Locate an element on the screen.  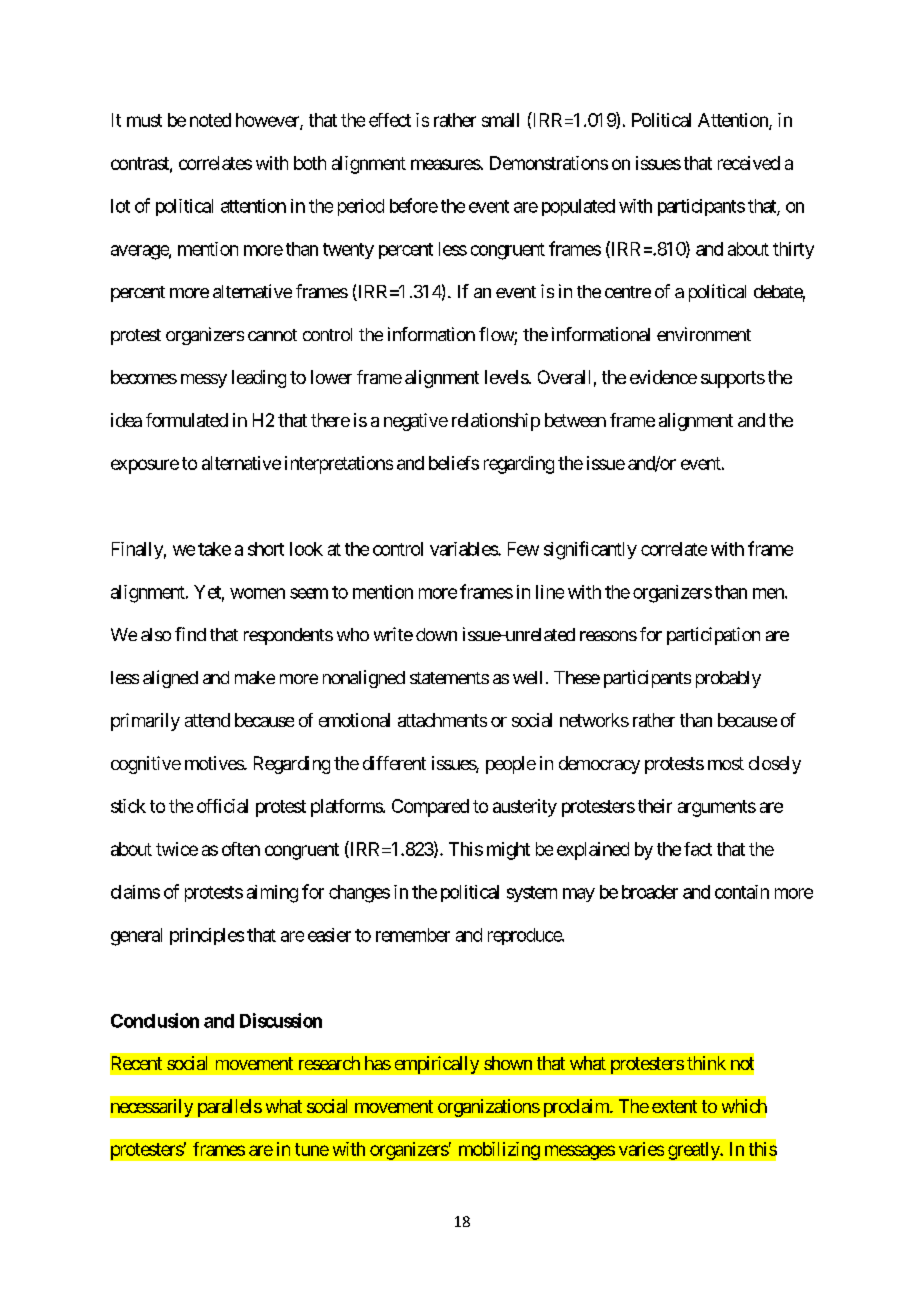
received is located at coordinates (749, 163).
